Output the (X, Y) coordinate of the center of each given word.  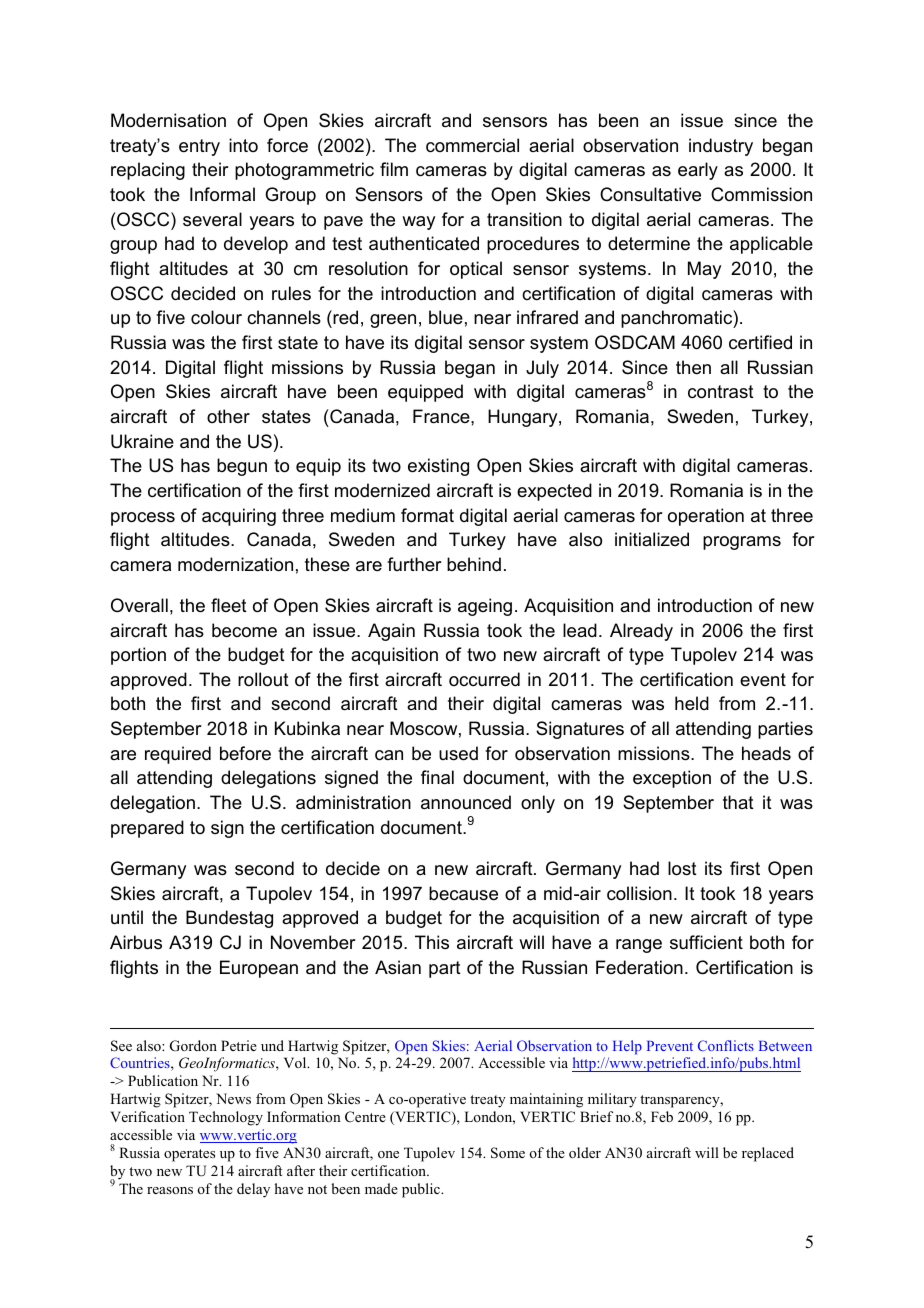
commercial (472, 145)
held (692, 703)
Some (508, 1153)
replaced (768, 1154)
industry (721, 147)
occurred (484, 679)
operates (189, 1155)
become (244, 630)
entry (199, 147)
